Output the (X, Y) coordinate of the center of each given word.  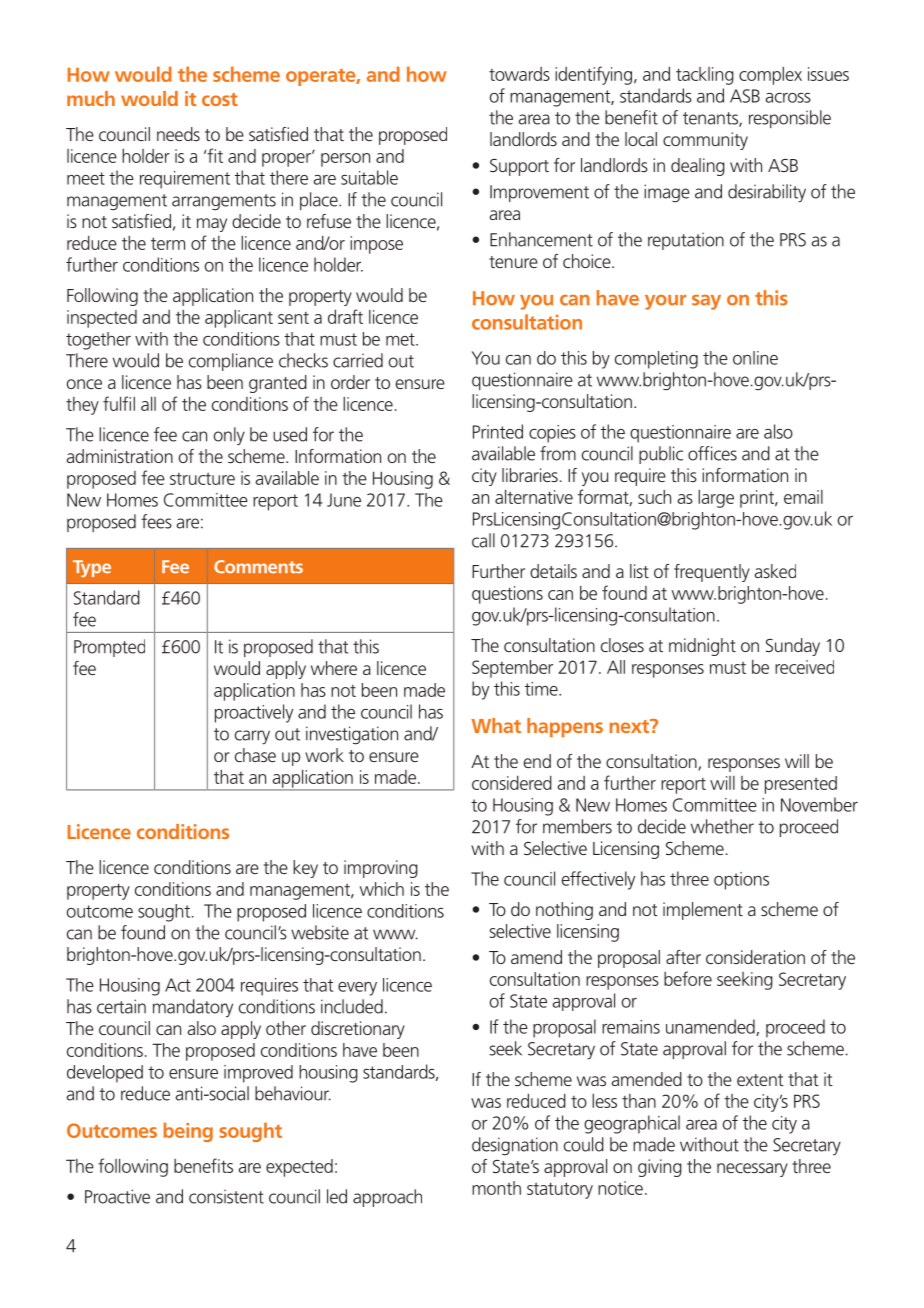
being (188, 1132)
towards (519, 74)
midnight (702, 647)
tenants (711, 119)
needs (178, 134)
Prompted (109, 648)
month (496, 1188)
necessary (752, 1170)
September (512, 669)
